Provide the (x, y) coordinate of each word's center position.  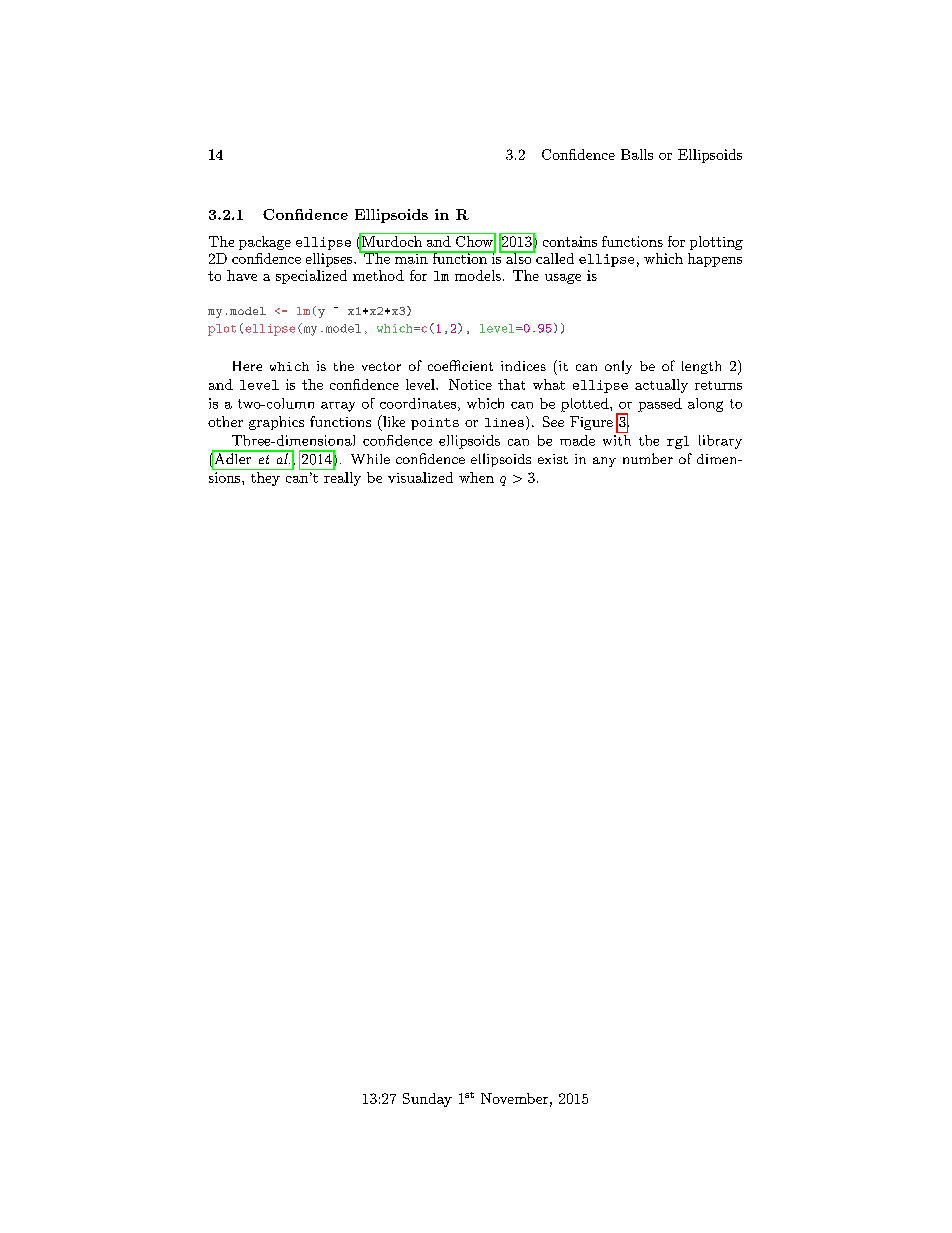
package (265, 243)
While (370, 459)
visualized (420, 477)
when (476, 477)
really (342, 479)
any (604, 462)
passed (660, 405)
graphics (276, 423)
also (518, 257)
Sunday (427, 1100)
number (648, 458)
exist (553, 459)
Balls (637, 154)
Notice (470, 384)
